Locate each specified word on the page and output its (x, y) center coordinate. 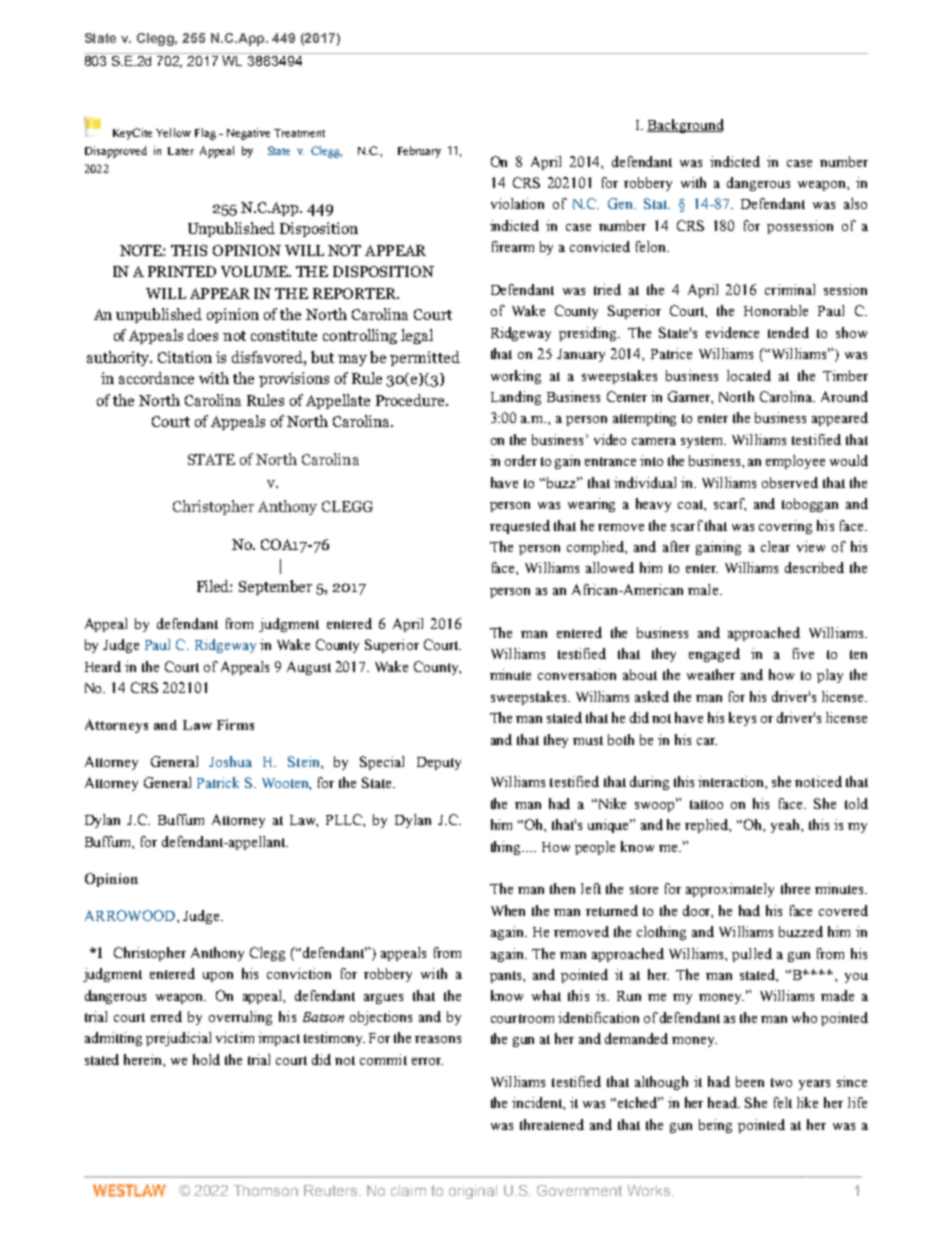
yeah (786, 826)
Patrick (218, 782)
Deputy (439, 763)
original (473, 1192)
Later (181, 151)
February (419, 152)
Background (685, 126)
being (715, 1126)
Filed (214, 586)
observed (790, 482)
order (521, 460)
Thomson (265, 1190)
